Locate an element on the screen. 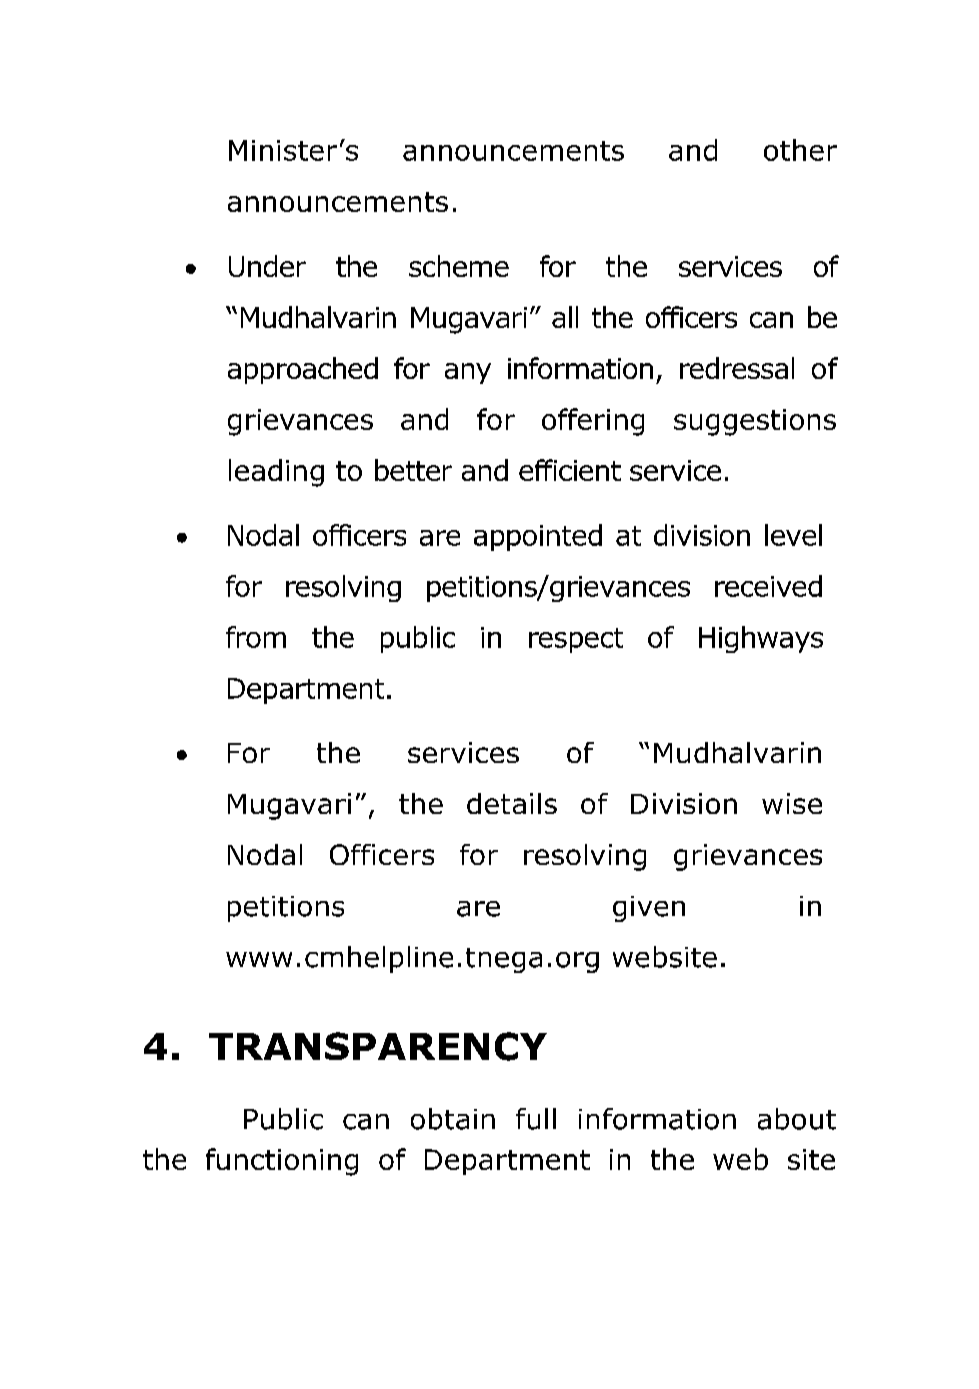  details is located at coordinates (512, 803).
